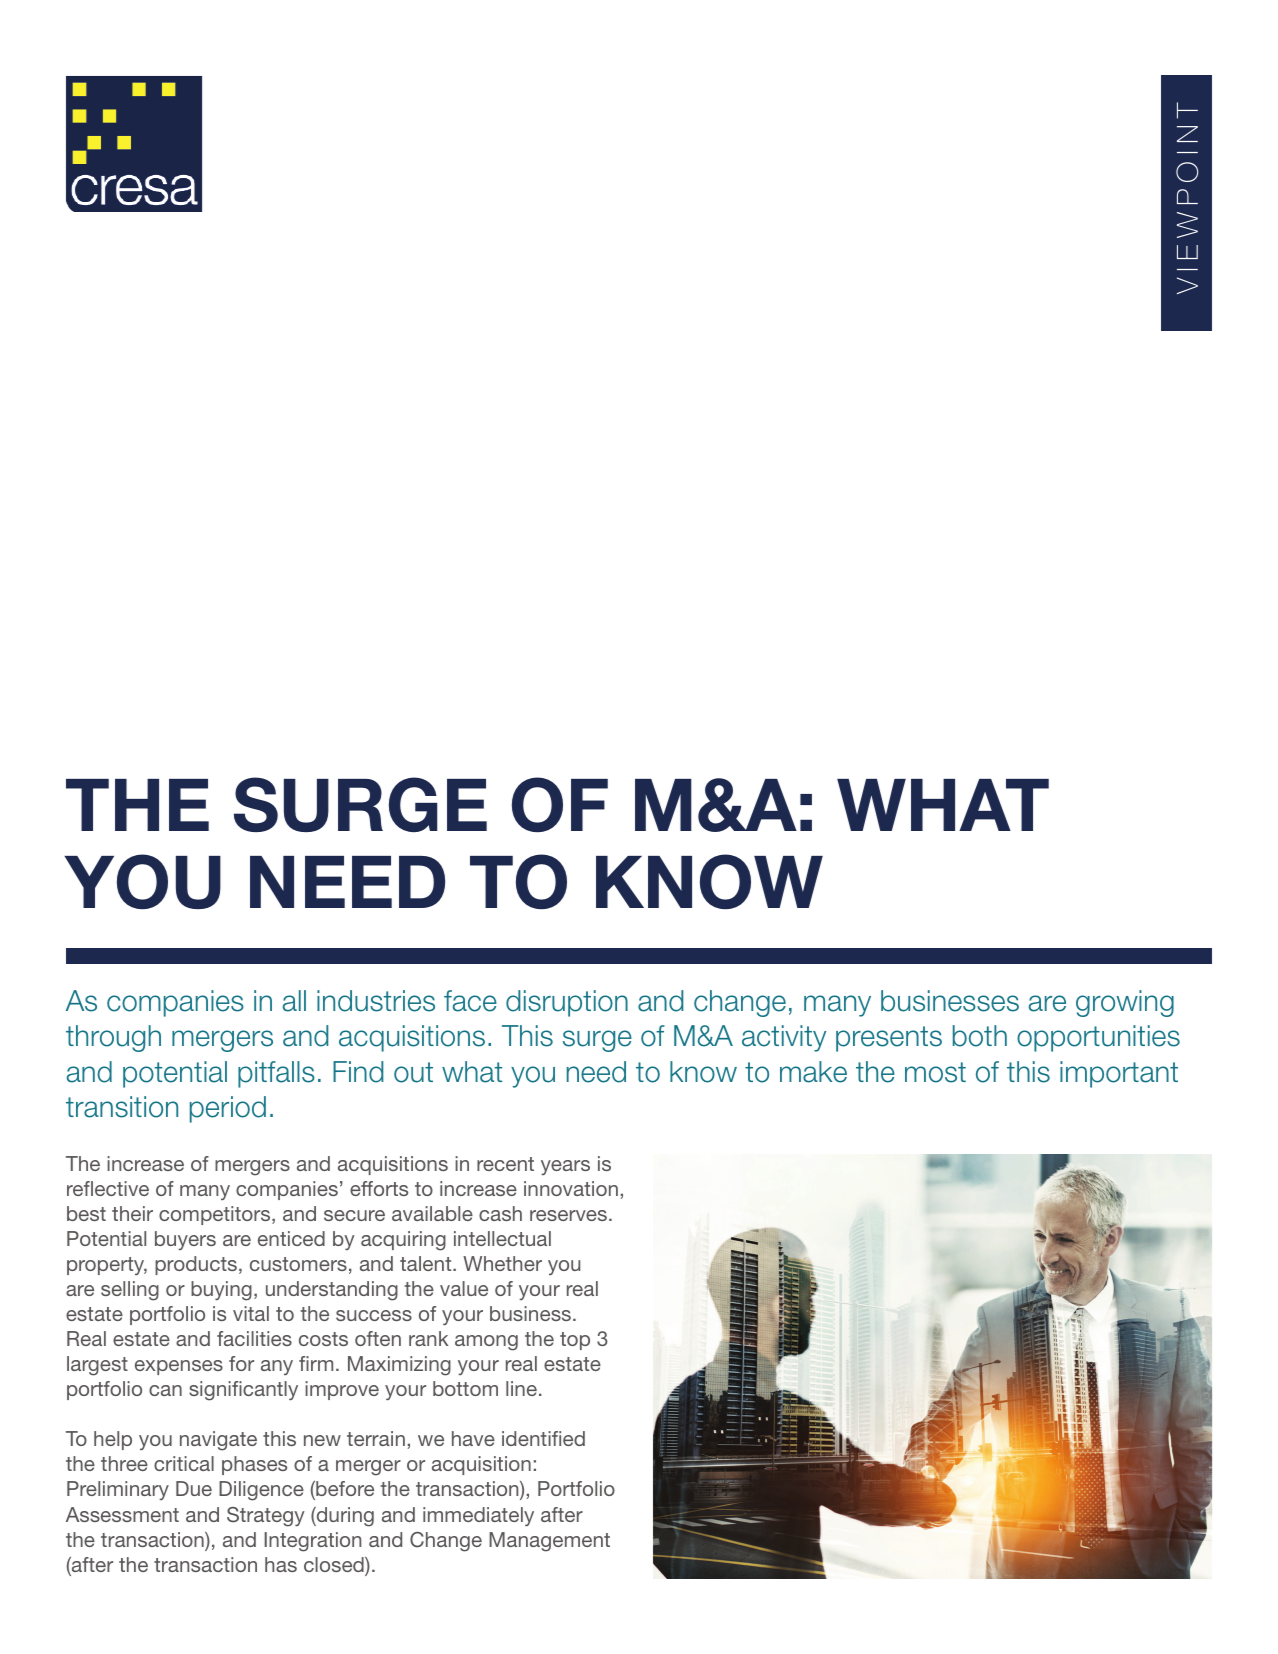  Describe the element at coordinates (521, 1388) in the image. I see `line` at that location.
